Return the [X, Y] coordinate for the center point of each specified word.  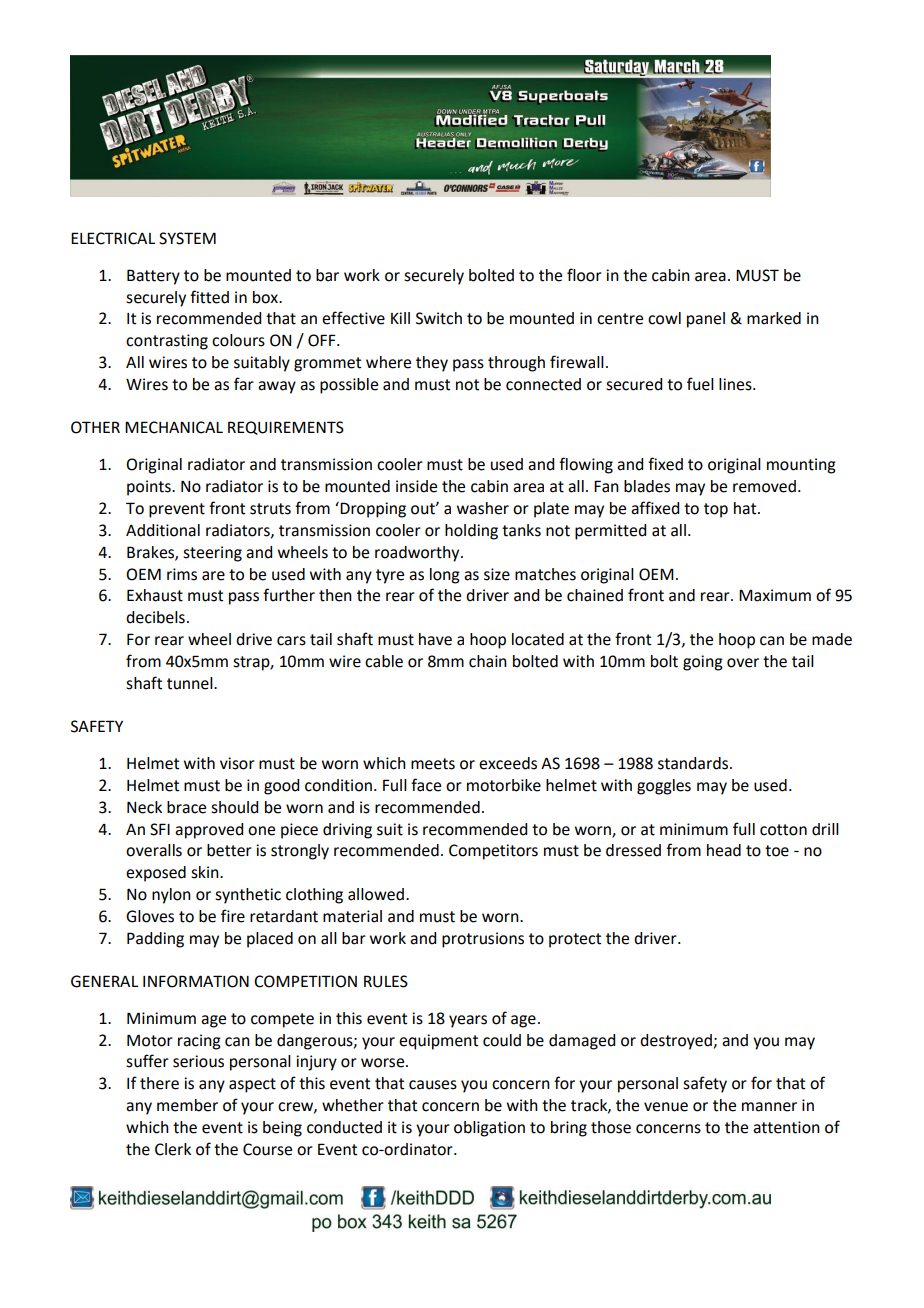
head [724, 850]
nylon [171, 896]
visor [237, 763]
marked [774, 318]
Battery [153, 277]
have [435, 639]
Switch [439, 318]
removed [764, 486]
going [703, 663]
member [187, 1105]
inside [416, 486]
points [150, 488]
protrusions [483, 940]
